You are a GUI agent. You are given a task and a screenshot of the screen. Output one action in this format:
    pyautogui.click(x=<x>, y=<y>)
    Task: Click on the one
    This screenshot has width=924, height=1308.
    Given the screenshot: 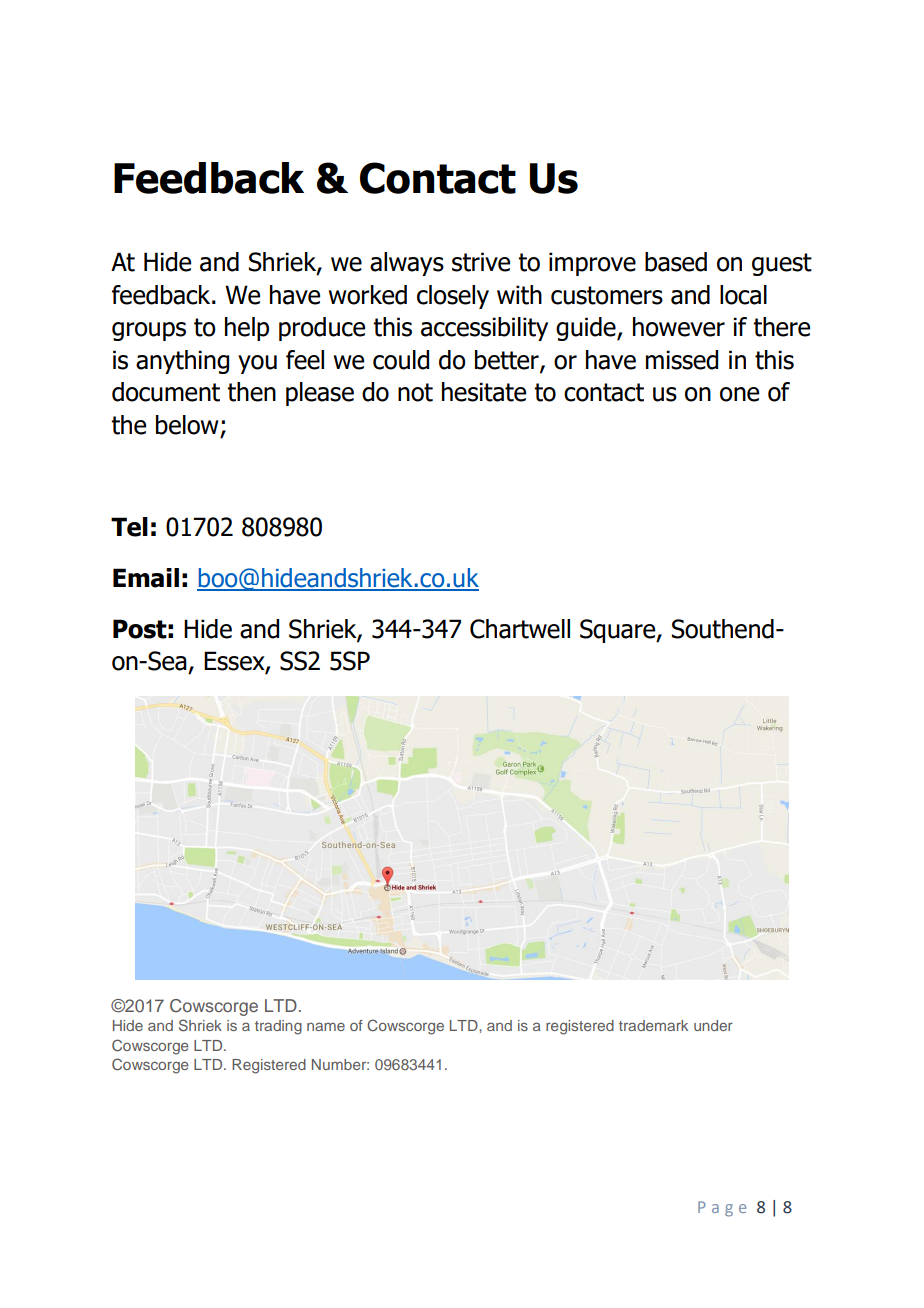 What is the action you would take?
    pyautogui.click(x=739, y=394)
